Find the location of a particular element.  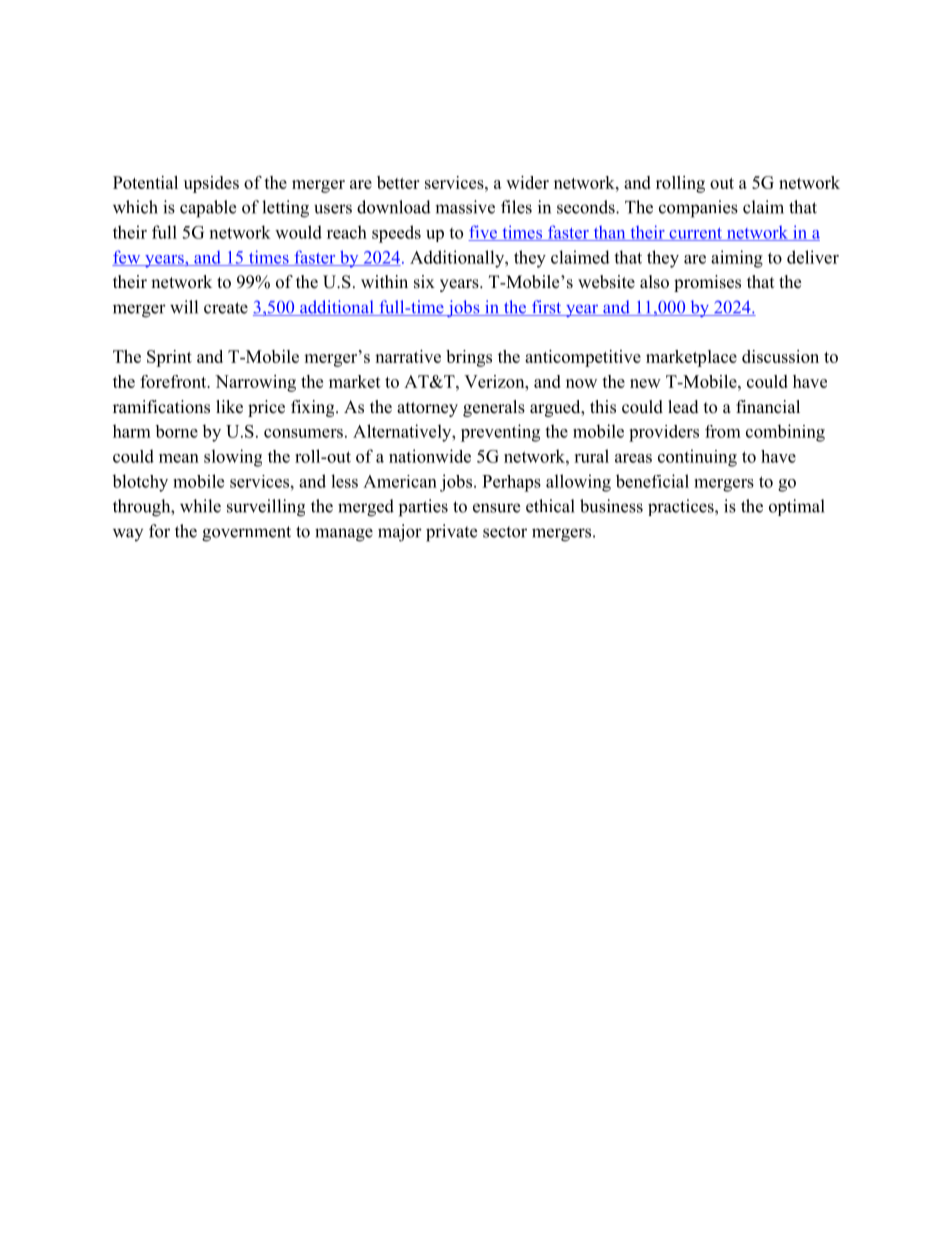

practices is located at coordinates (682, 507).
